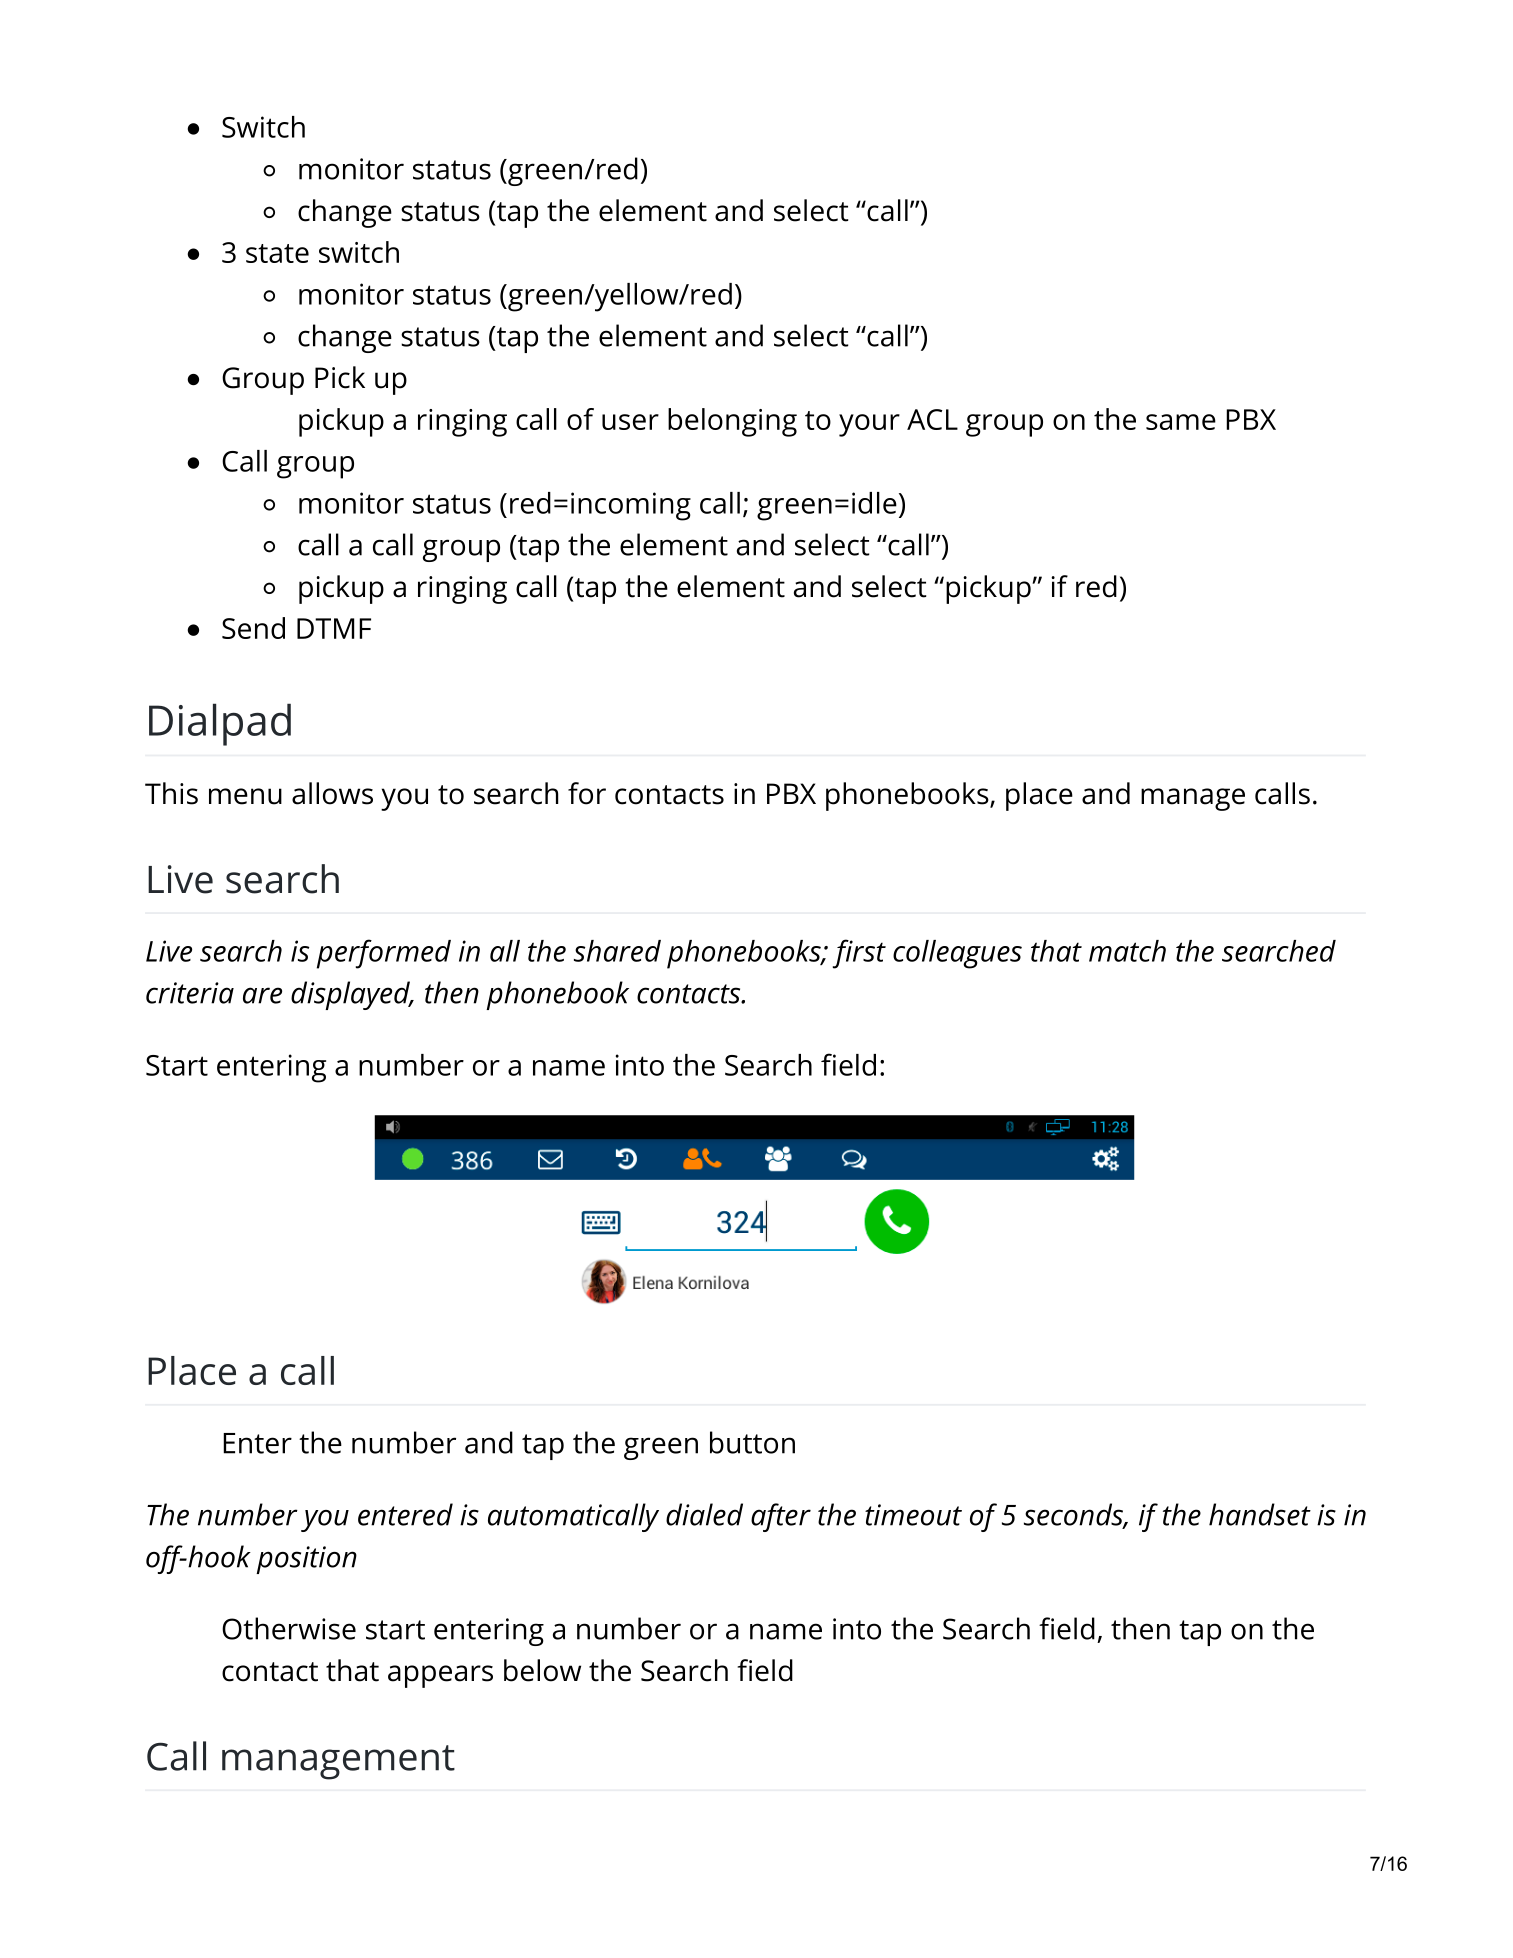 This screenshot has width=1513, height=1958. What do you see at coordinates (1127, 951) in the screenshot?
I see `match` at bounding box center [1127, 951].
